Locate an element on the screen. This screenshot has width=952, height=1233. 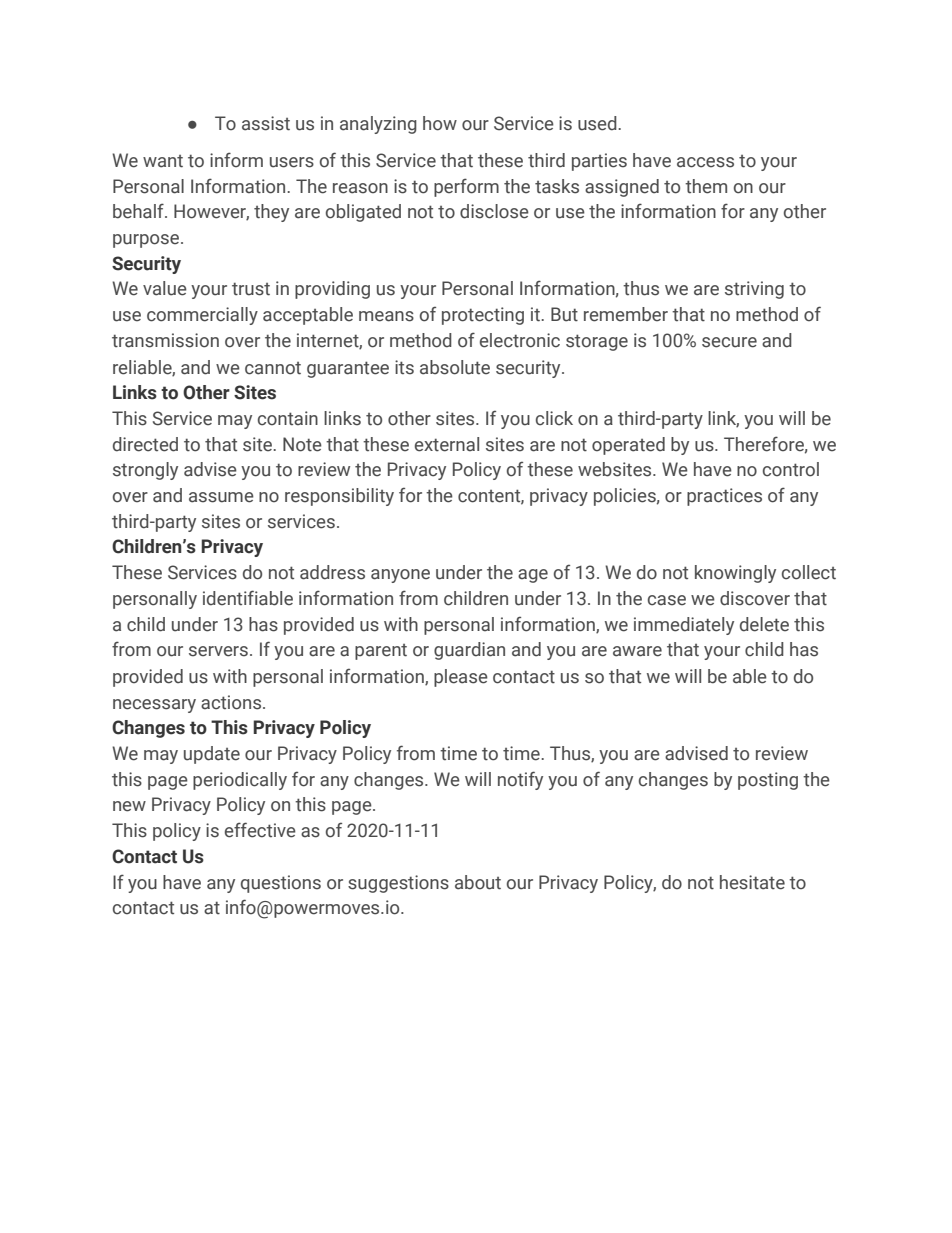
want is located at coordinates (163, 161).
